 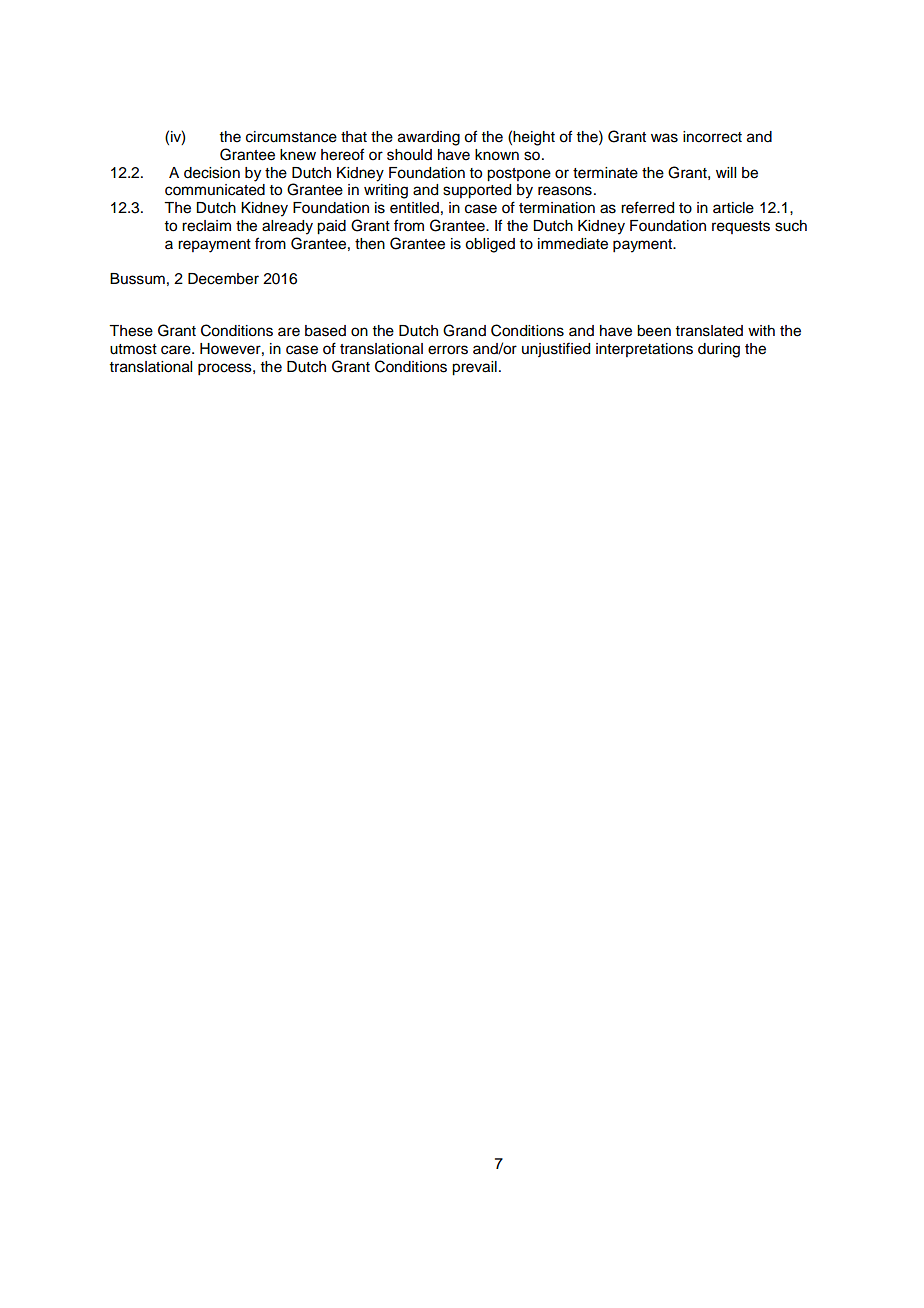 What do you see at coordinates (474, 368) in the document?
I see `prevail` at bounding box center [474, 368].
